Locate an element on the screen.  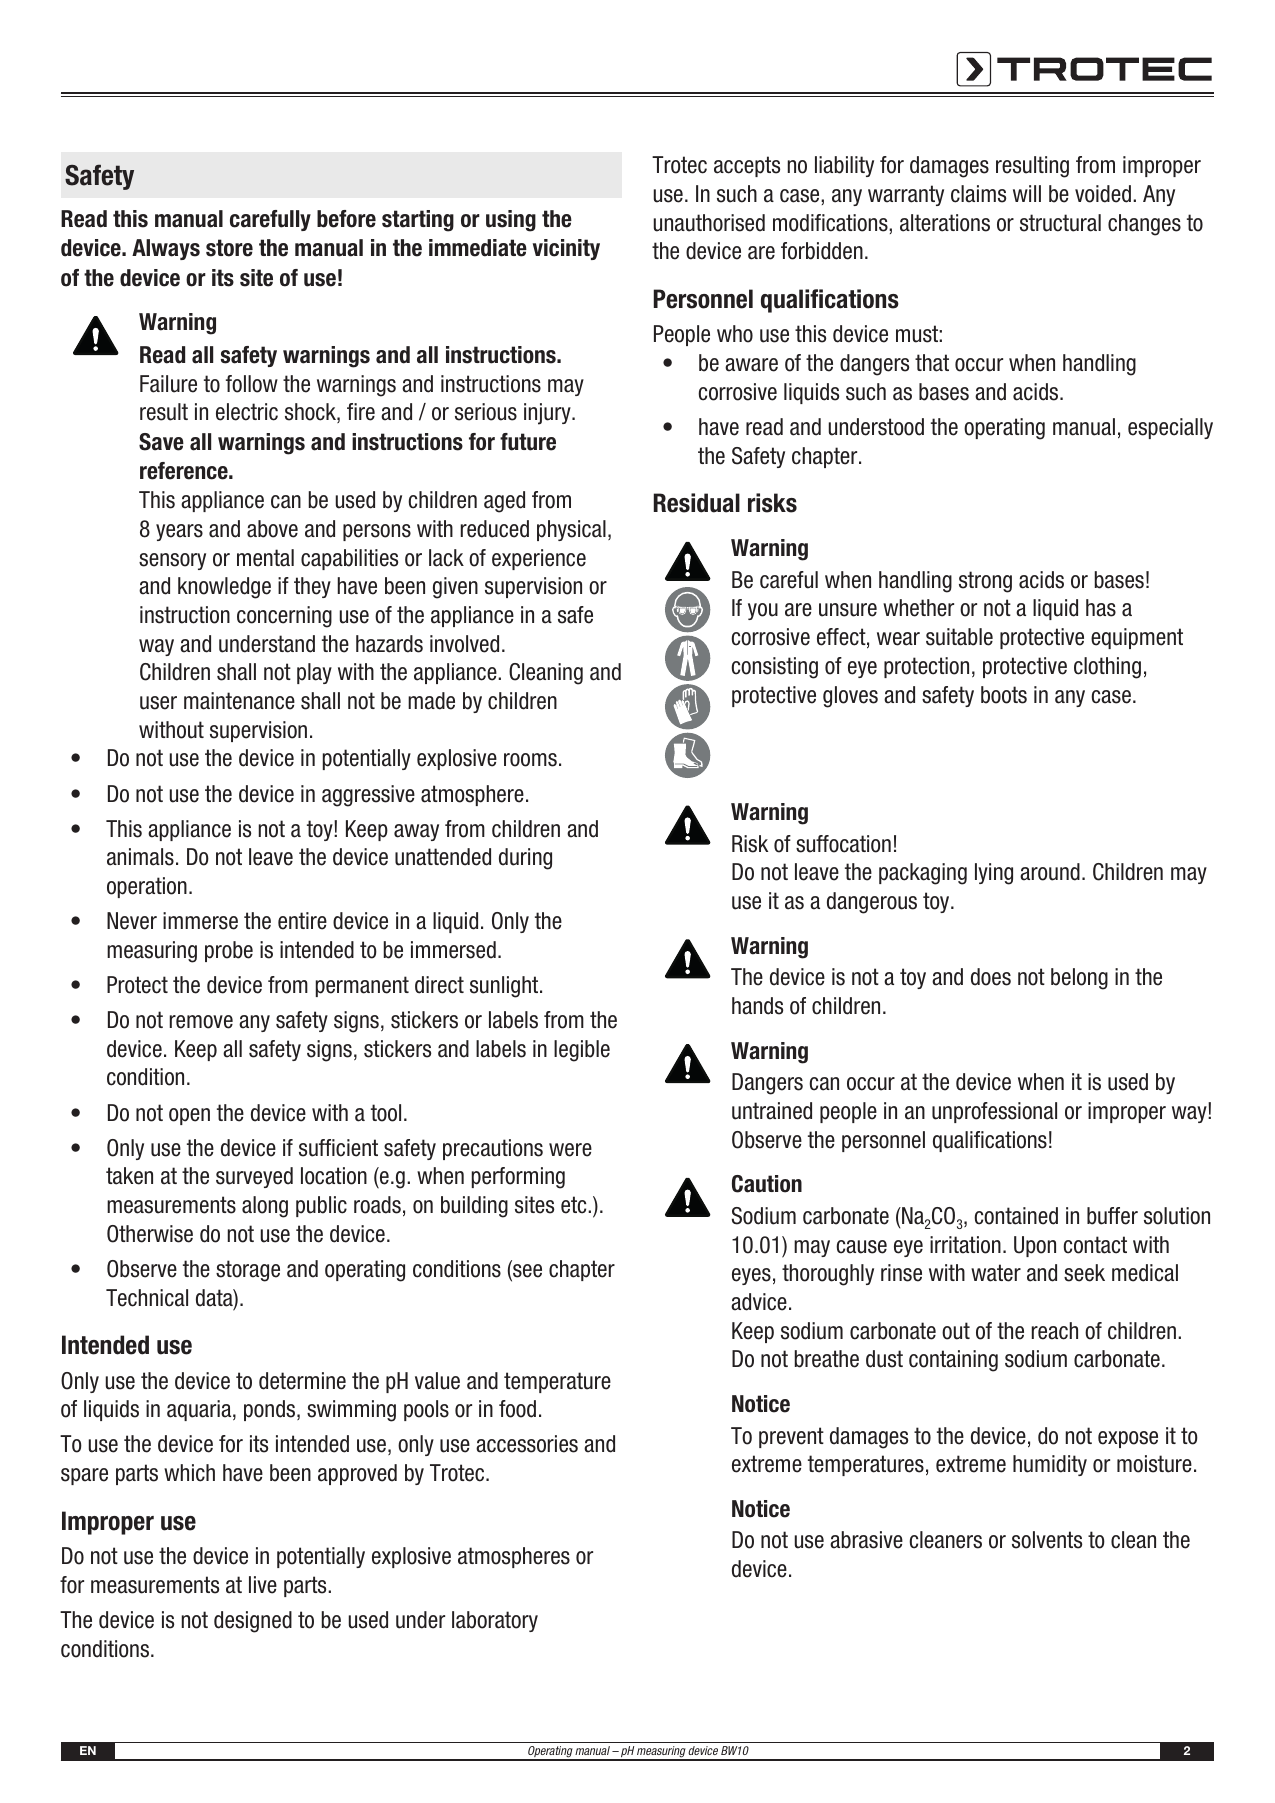
open is located at coordinates (189, 1116).
